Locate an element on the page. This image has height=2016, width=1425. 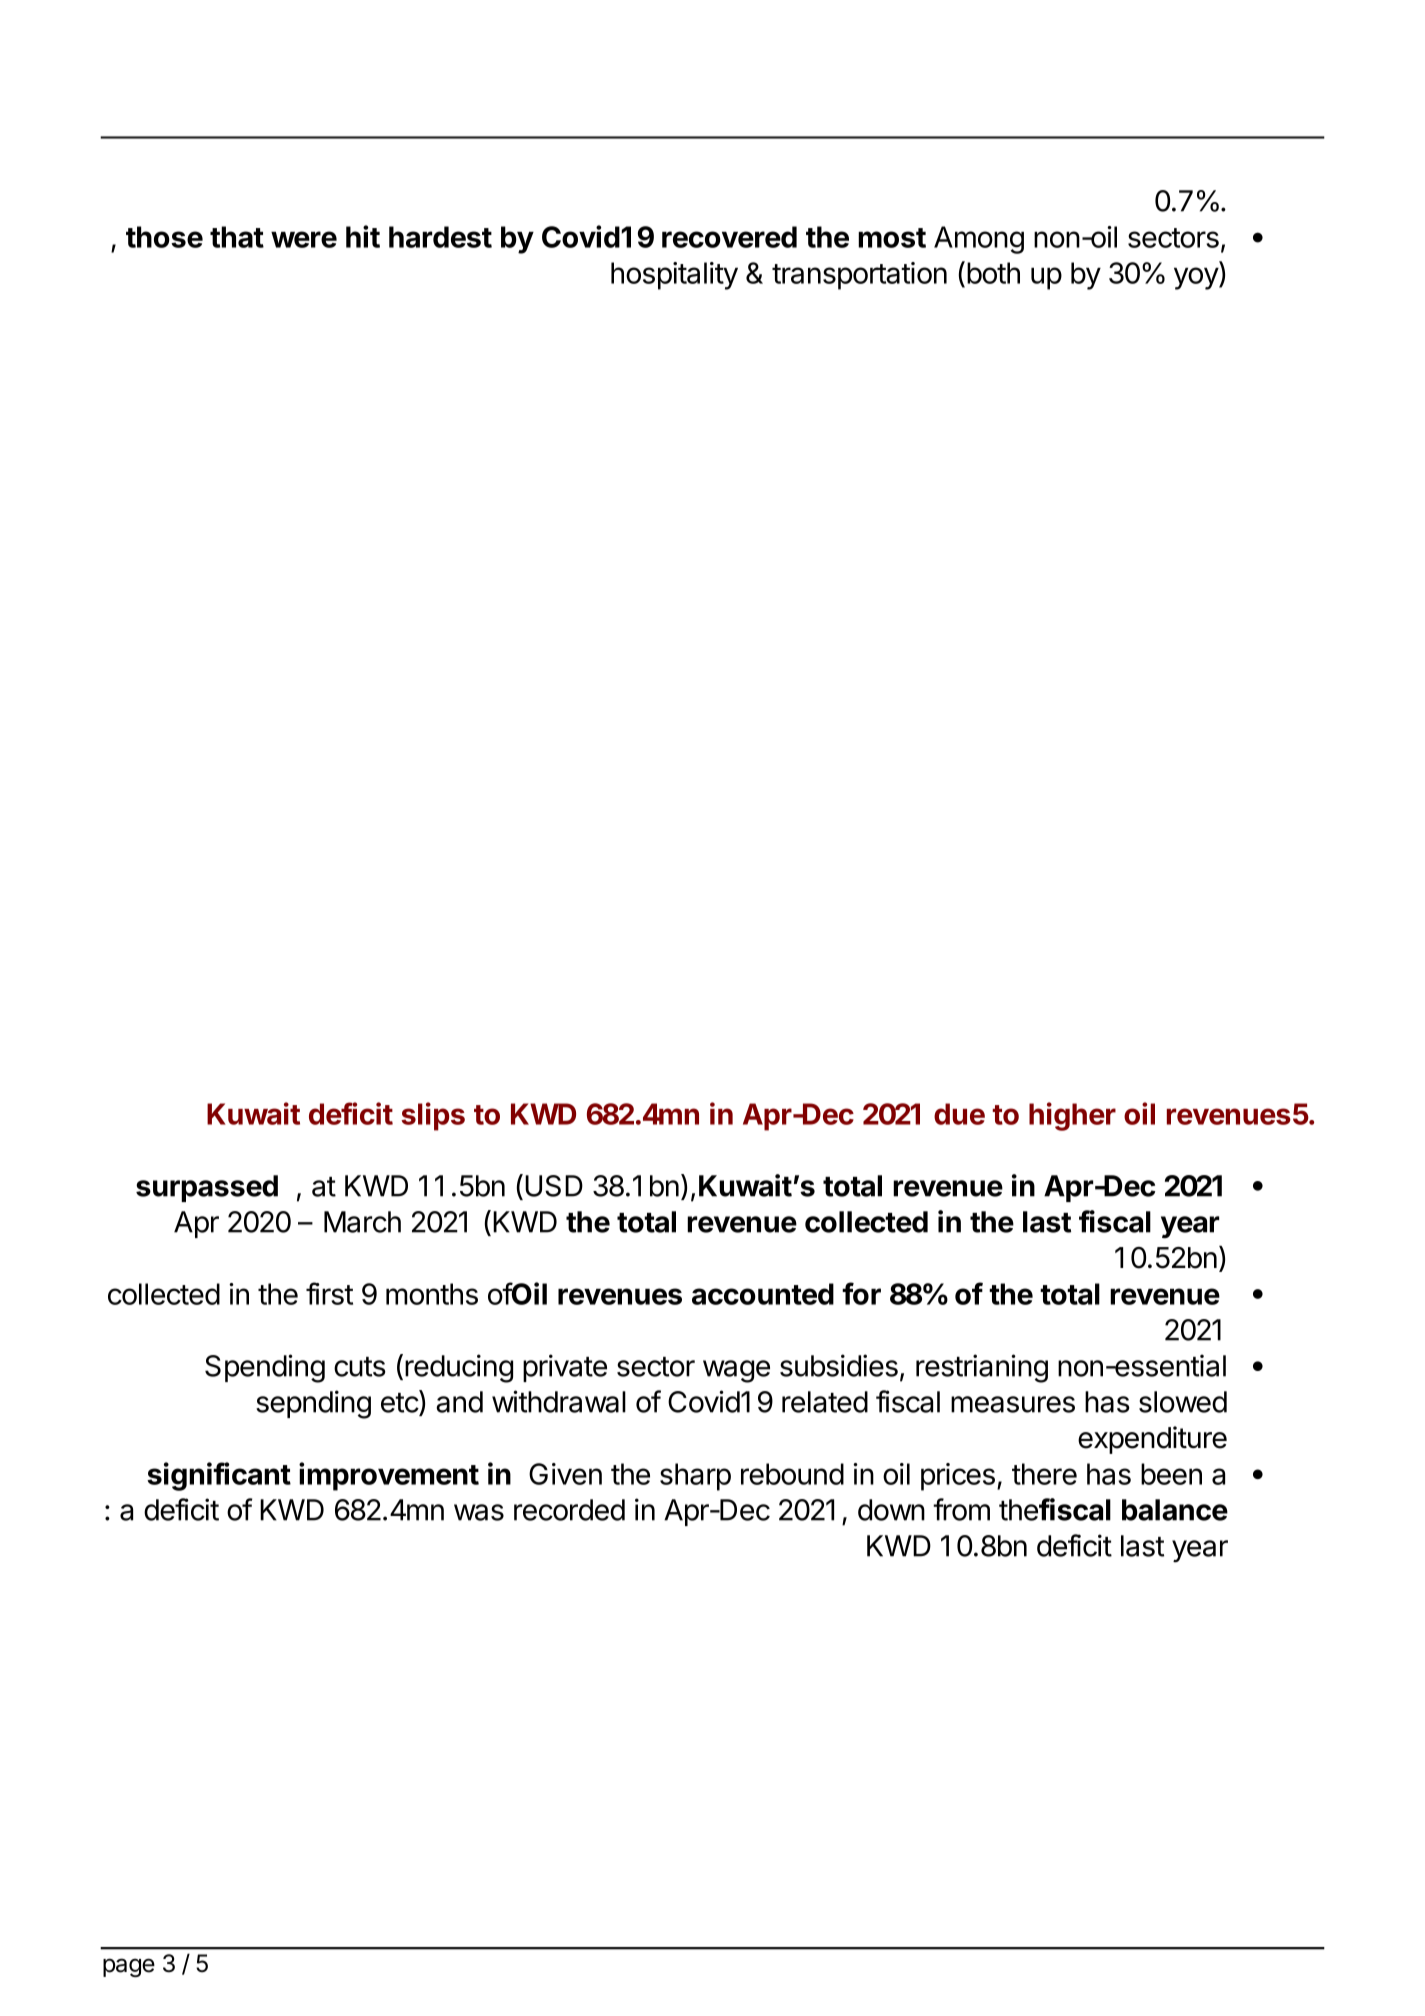
slips is located at coordinates (433, 1116).
